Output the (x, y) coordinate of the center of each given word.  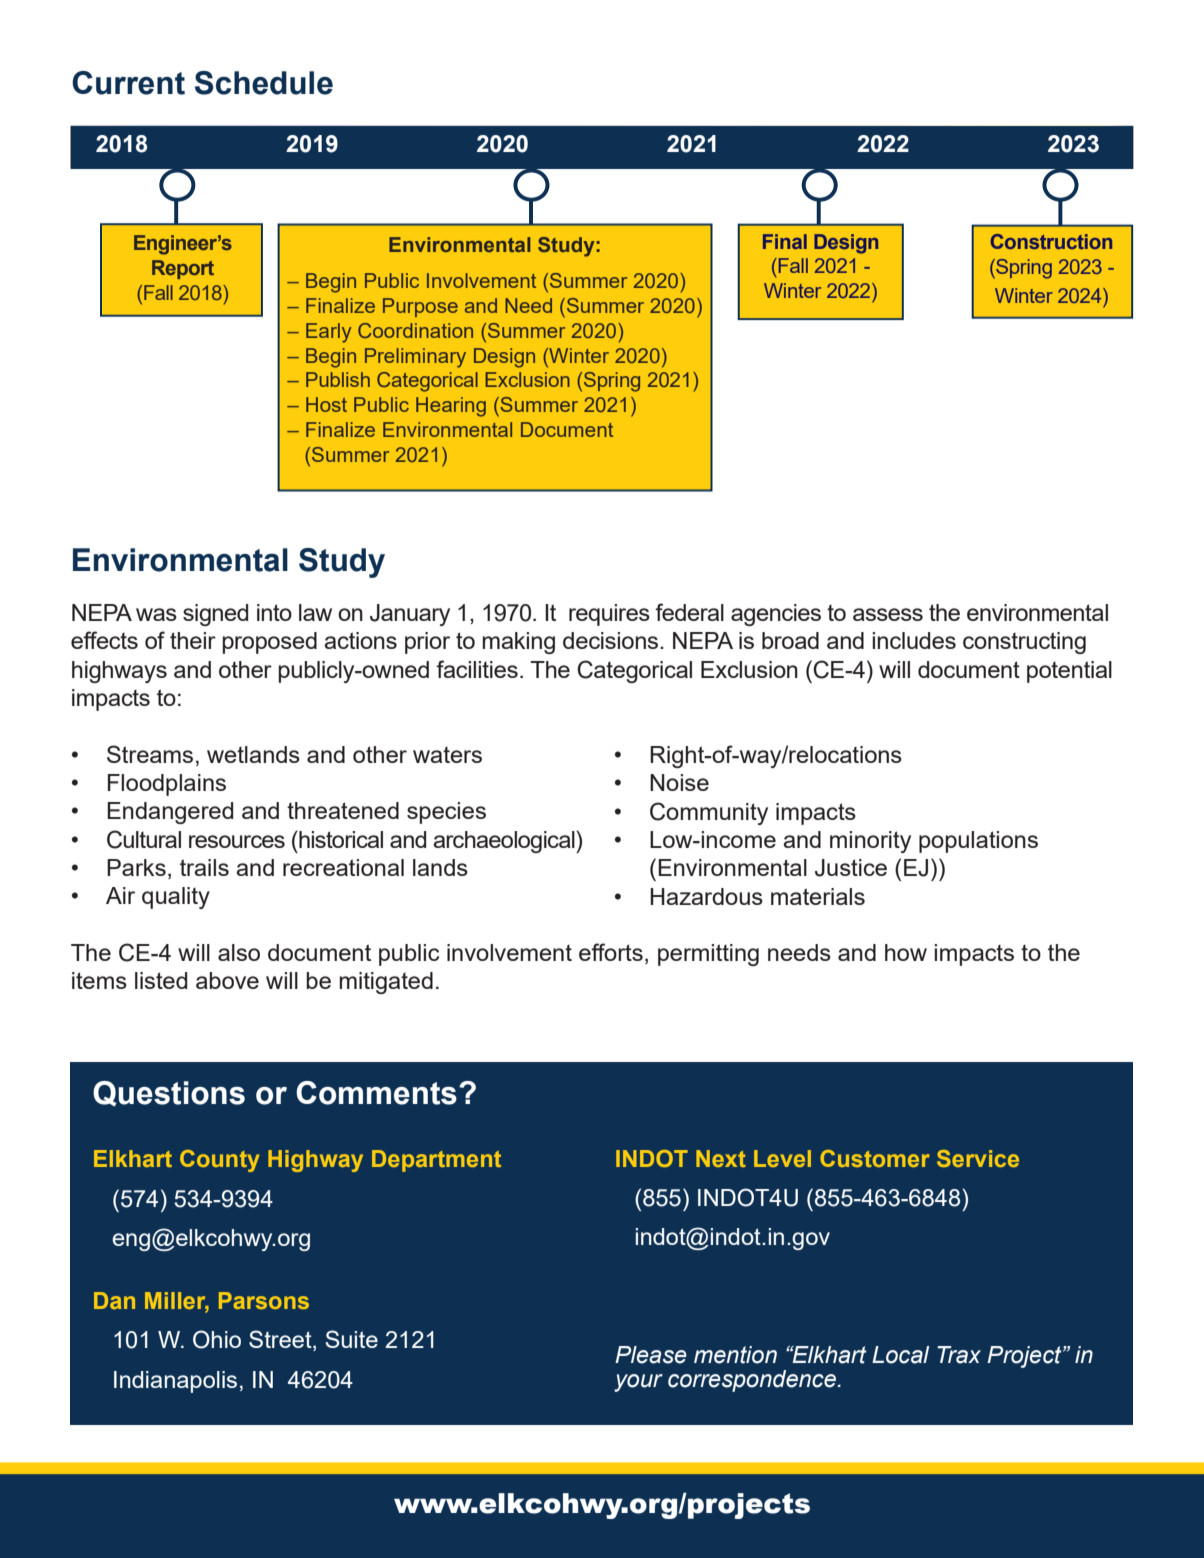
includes (914, 640)
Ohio (217, 1339)
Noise (679, 782)
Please (651, 1355)
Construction (1051, 241)
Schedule (264, 83)
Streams (150, 754)
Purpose (420, 307)
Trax (959, 1355)
